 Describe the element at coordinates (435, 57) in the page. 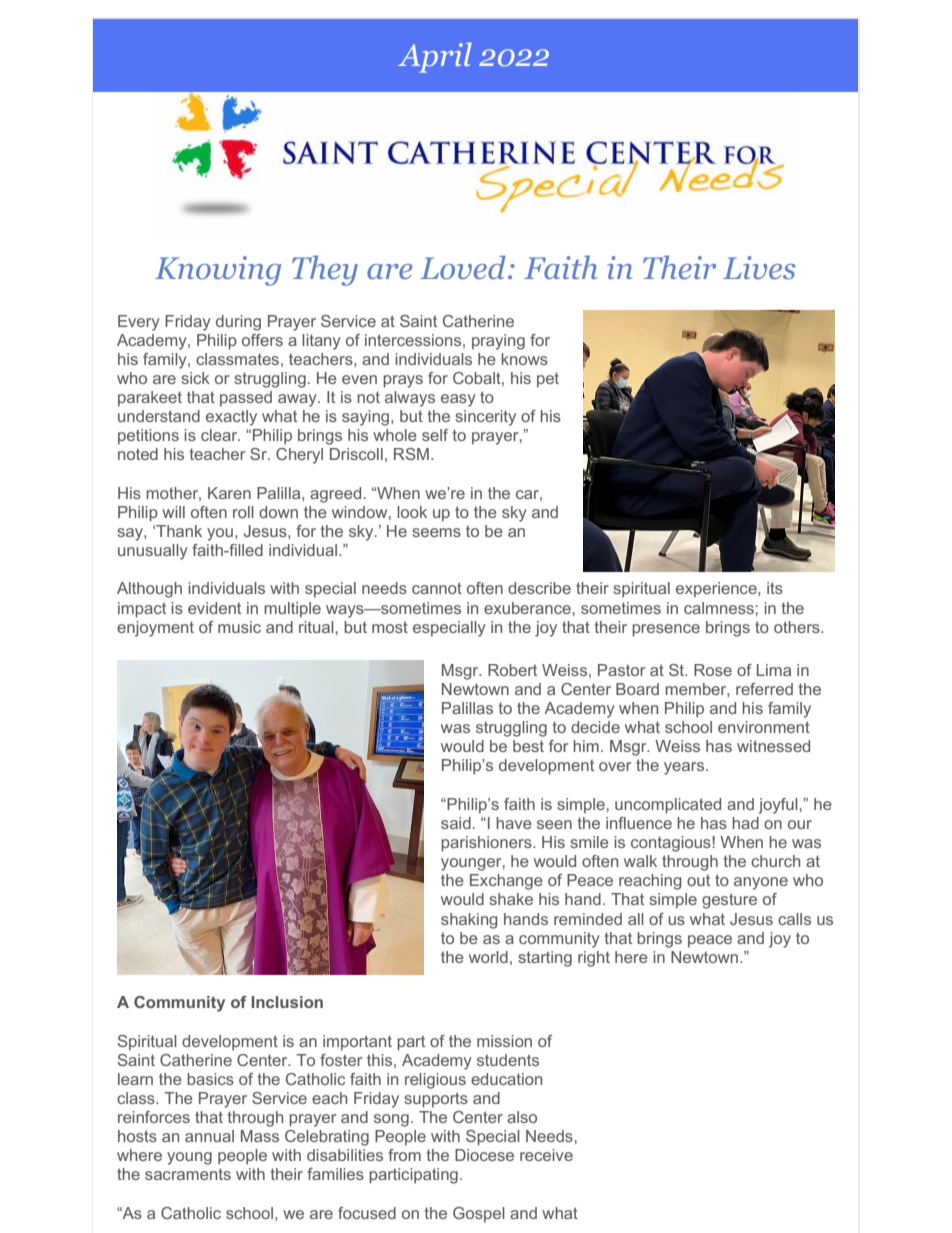

I see `April` at that location.
